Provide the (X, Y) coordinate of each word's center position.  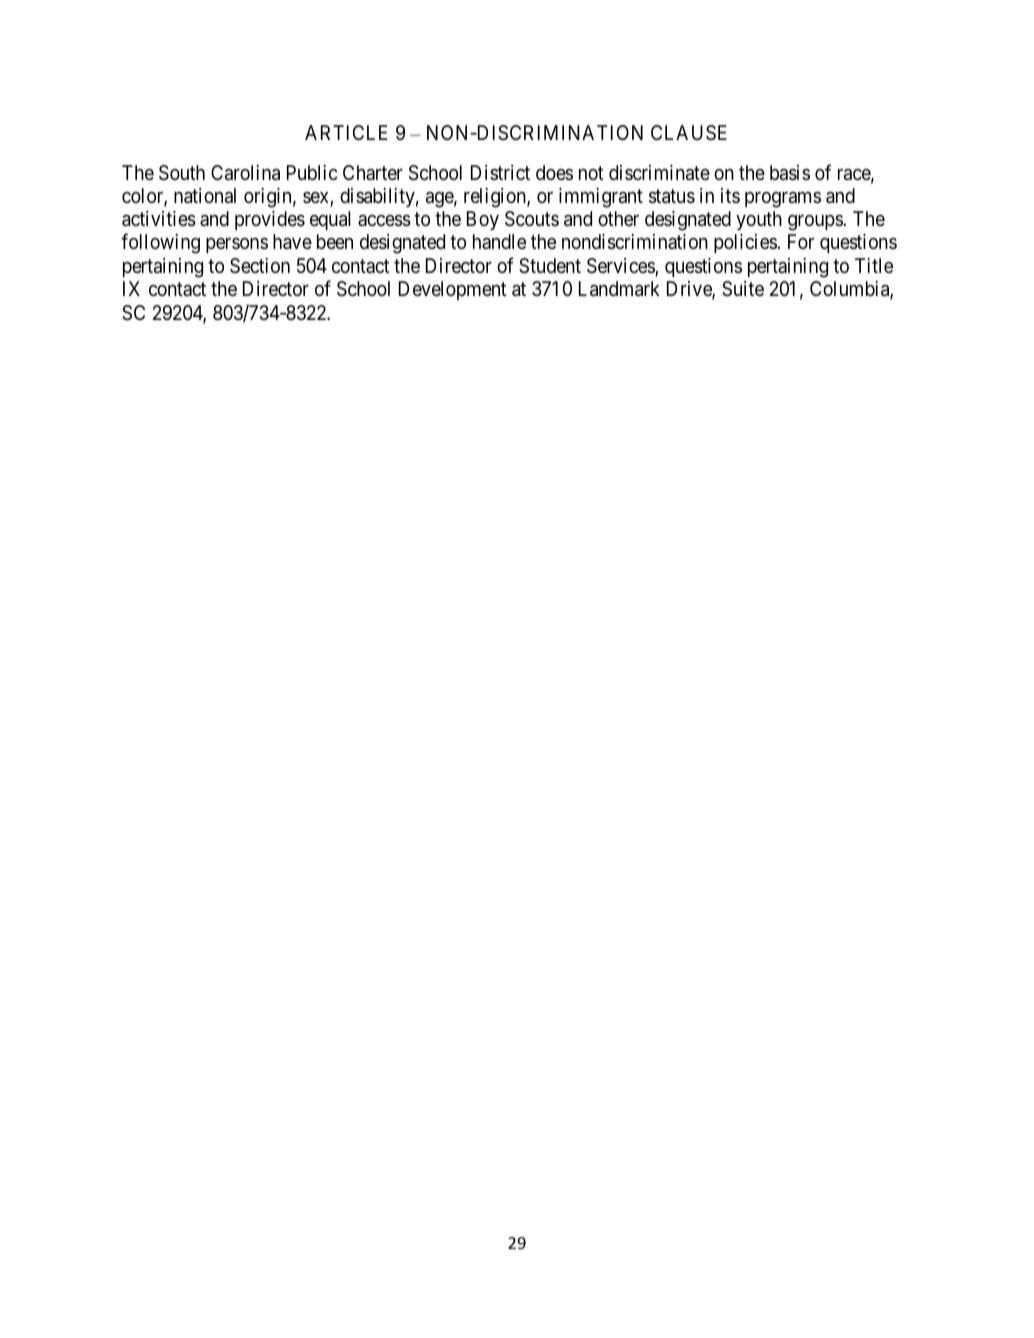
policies (746, 243)
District (500, 172)
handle (499, 241)
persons (237, 245)
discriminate (659, 173)
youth (759, 220)
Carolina (245, 173)
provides (270, 220)
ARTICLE (346, 132)
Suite (743, 289)
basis (790, 173)
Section (260, 265)
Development (452, 290)
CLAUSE (689, 132)
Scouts (532, 219)
